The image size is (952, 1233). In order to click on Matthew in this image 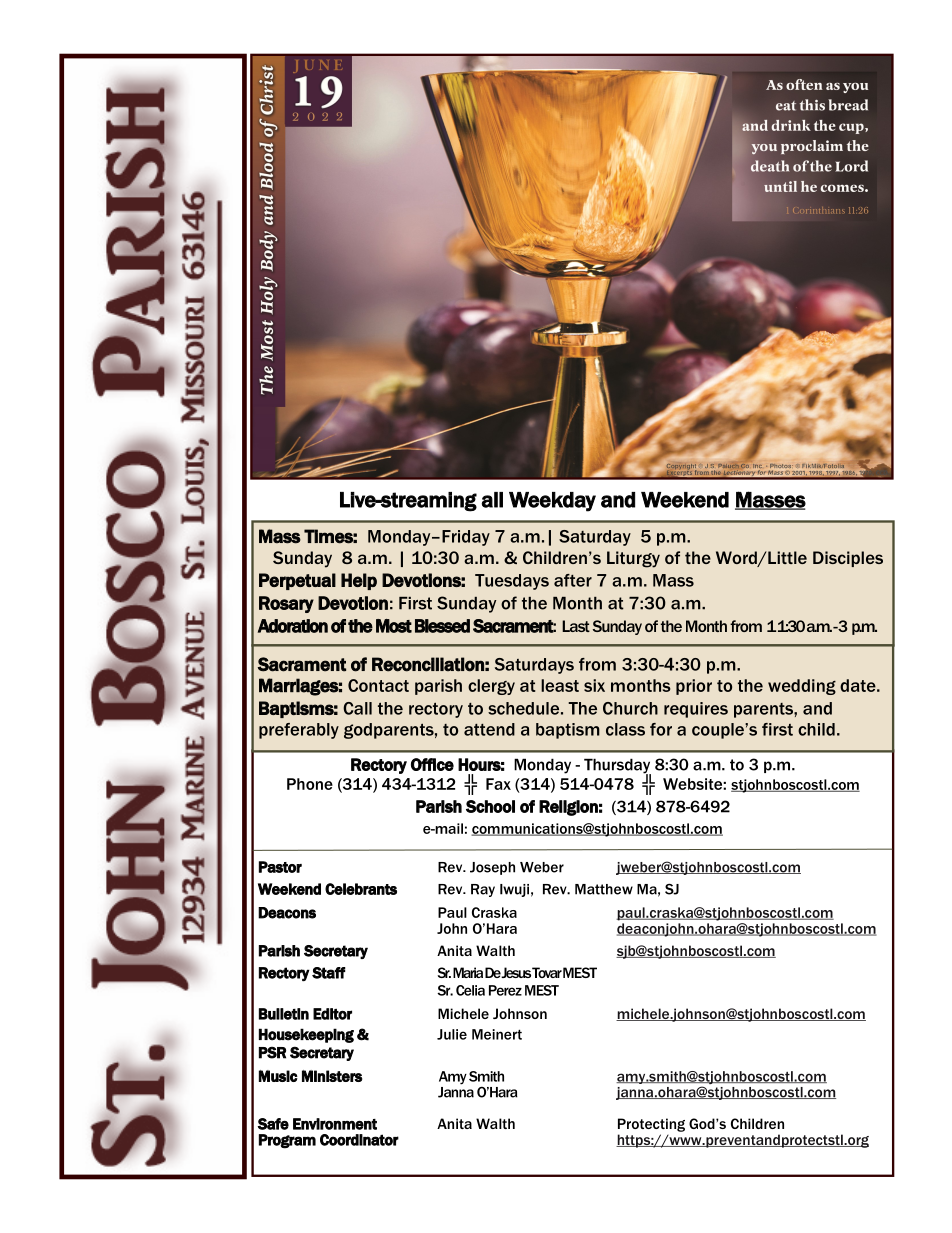, I will do `click(604, 889)`.
